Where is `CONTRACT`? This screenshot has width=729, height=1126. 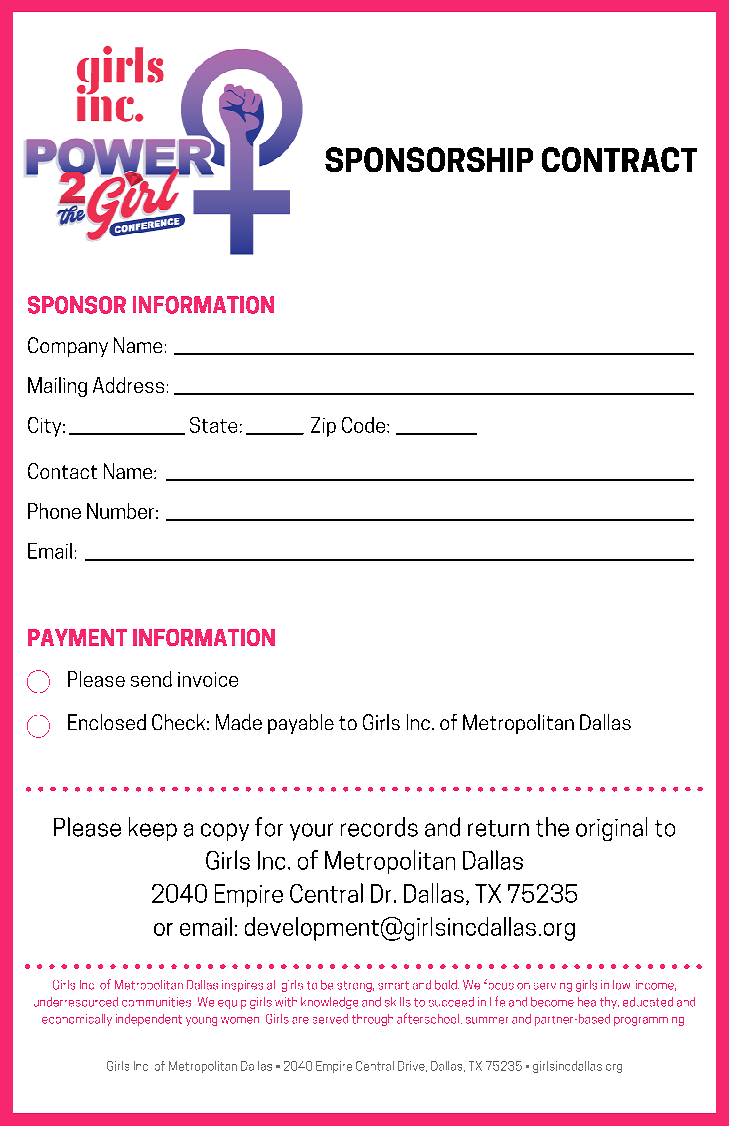
CONTRACT is located at coordinates (619, 159).
